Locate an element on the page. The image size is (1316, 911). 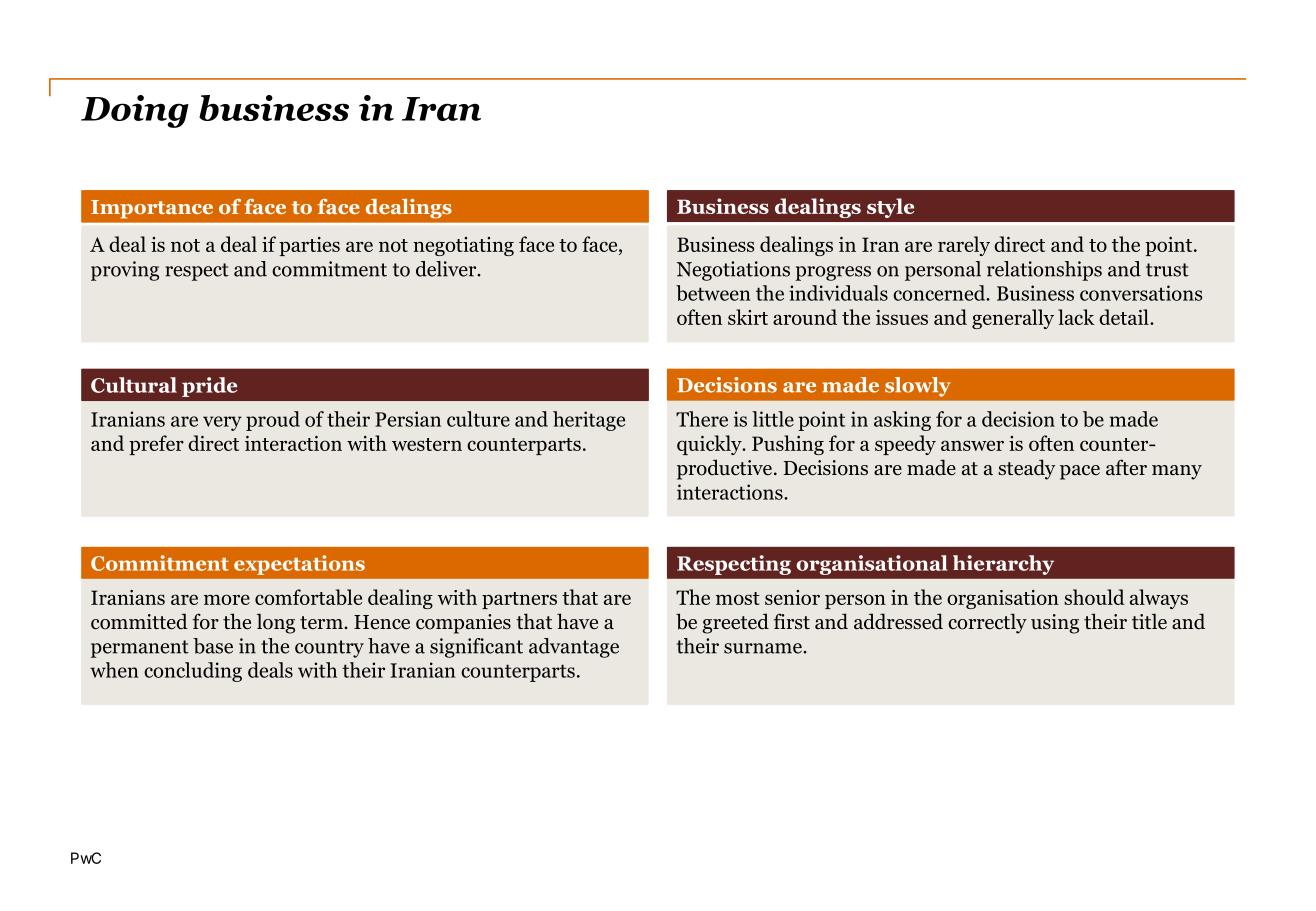
generally is located at coordinates (1013, 319).
